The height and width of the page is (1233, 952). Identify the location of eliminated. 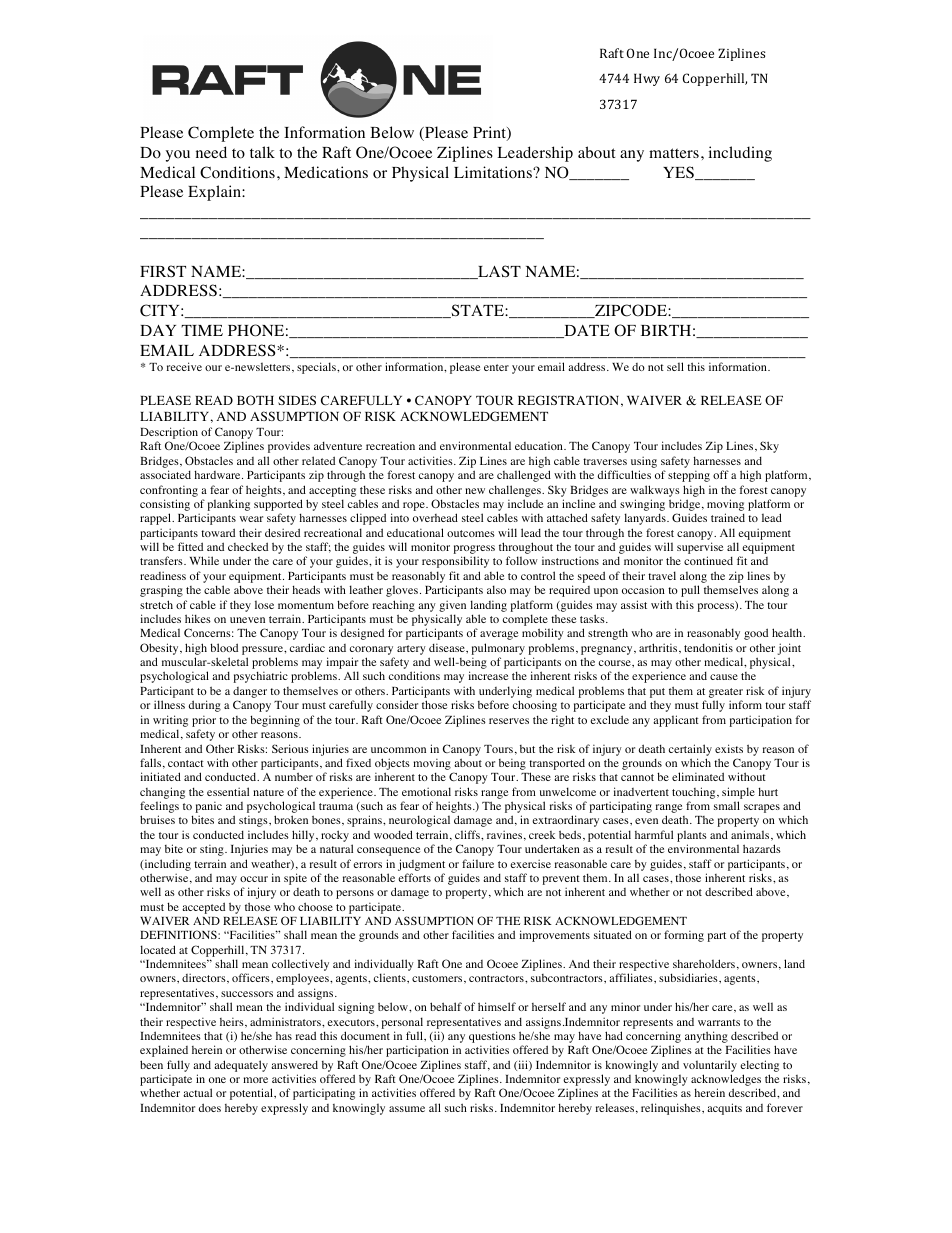
(698, 776).
